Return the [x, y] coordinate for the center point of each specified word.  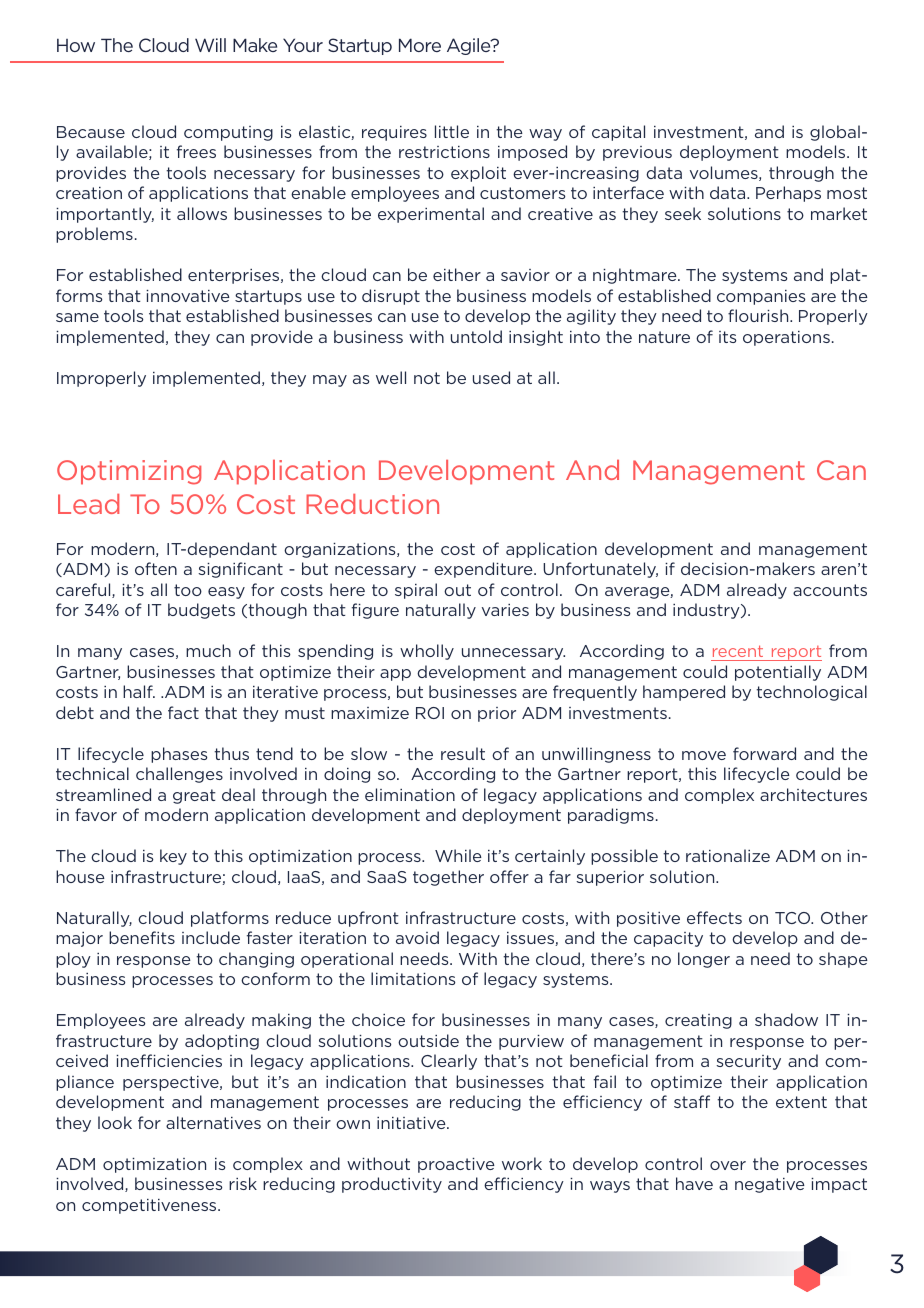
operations [786, 338]
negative [770, 1185]
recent [738, 651]
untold [476, 336]
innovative [188, 296]
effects [714, 917]
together [448, 878]
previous [637, 153]
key [173, 857]
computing [228, 133]
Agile [470, 46]
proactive [456, 1165]
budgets [201, 611]
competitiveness [150, 1206]
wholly [427, 652]
